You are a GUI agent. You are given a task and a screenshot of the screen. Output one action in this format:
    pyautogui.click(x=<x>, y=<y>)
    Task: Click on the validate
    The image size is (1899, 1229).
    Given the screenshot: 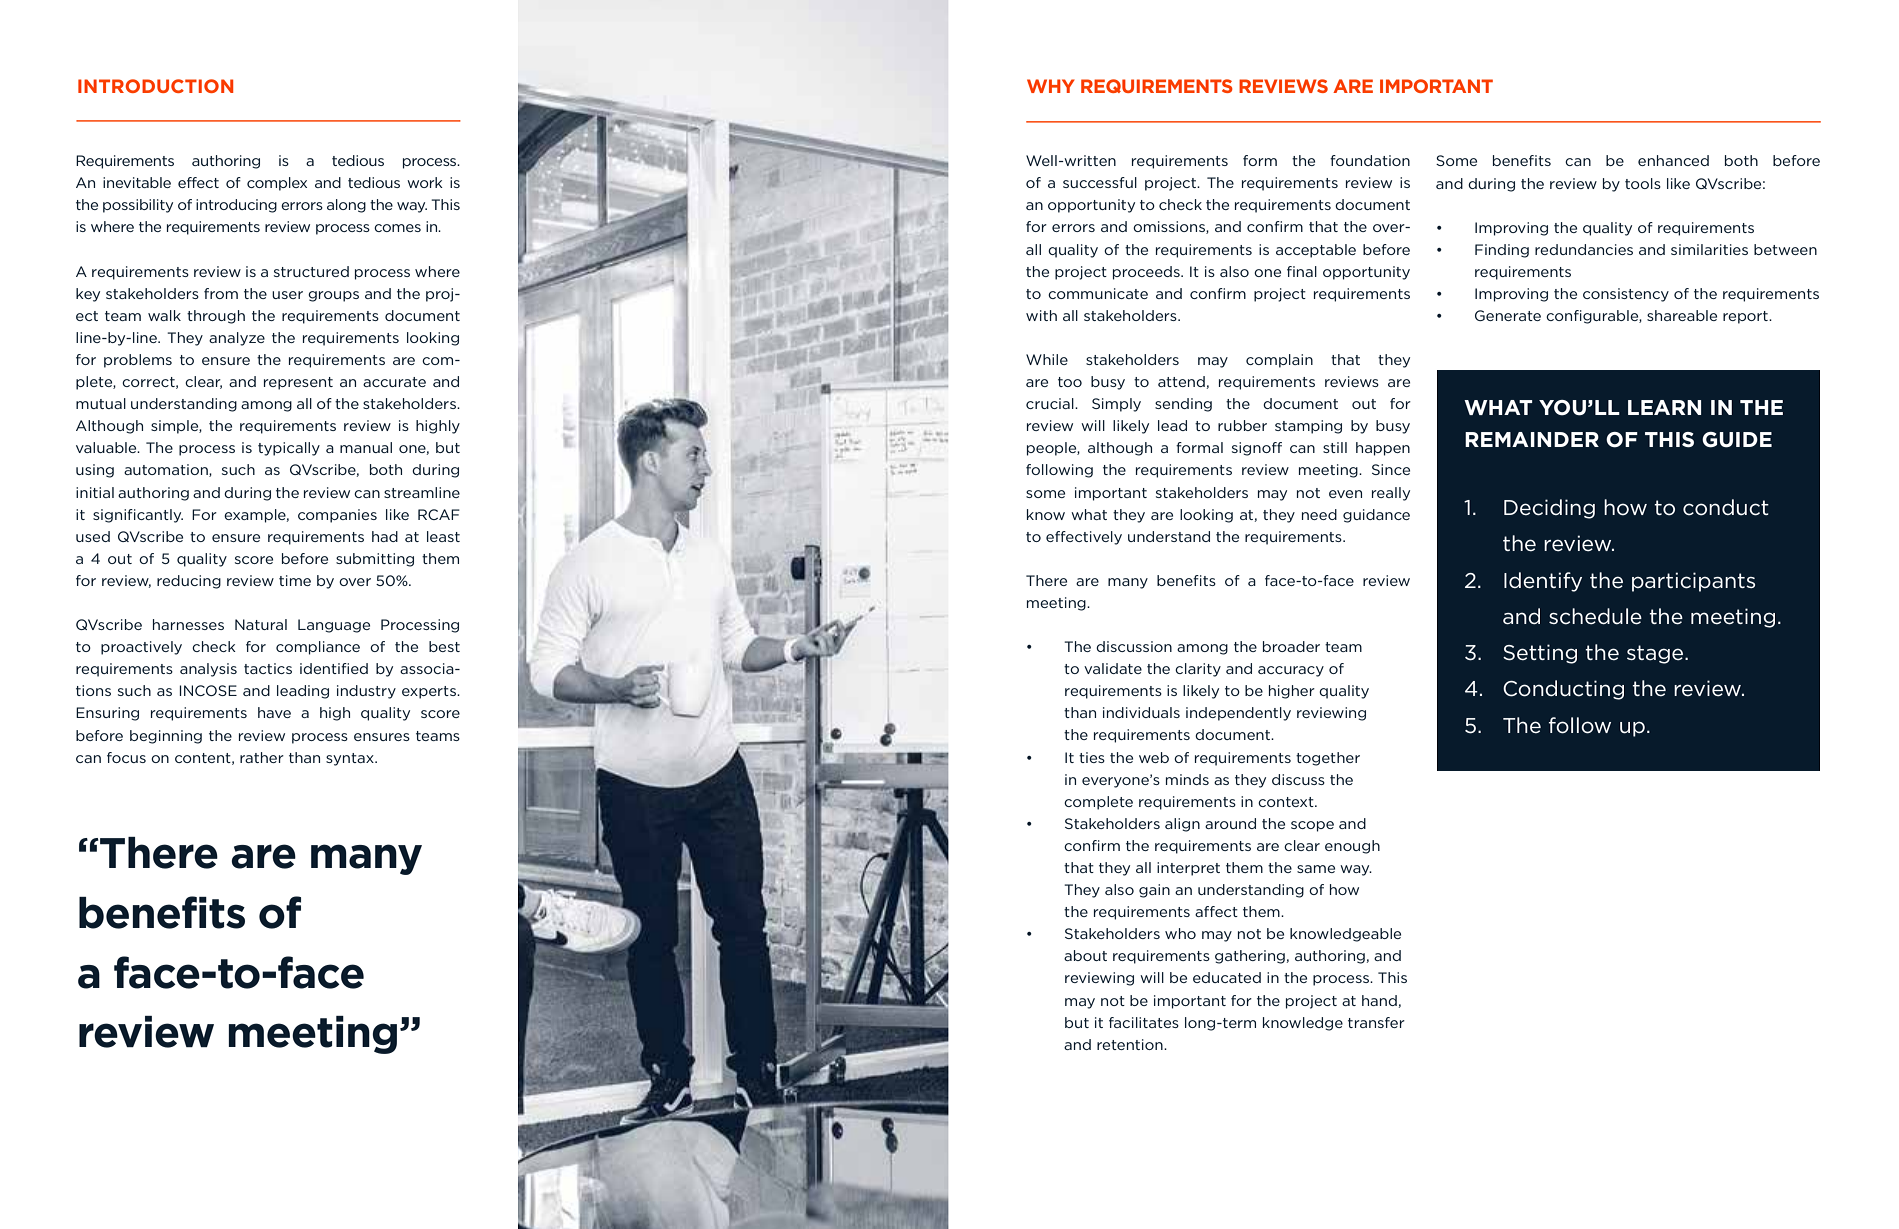 What is the action you would take?
    pyautogui.click(x=1113, y=668)
